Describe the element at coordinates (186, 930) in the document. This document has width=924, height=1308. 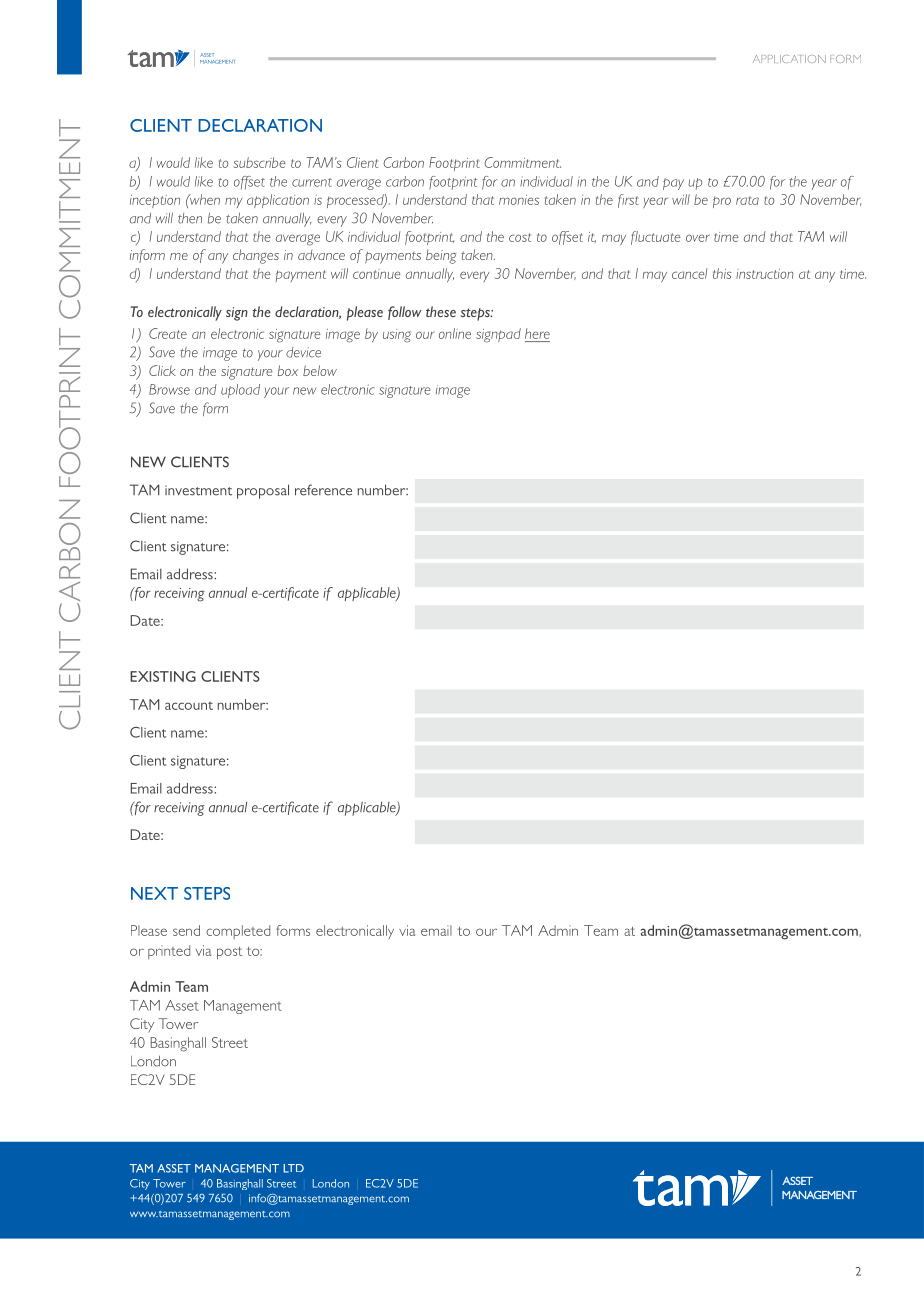
I see `send` at that location.
